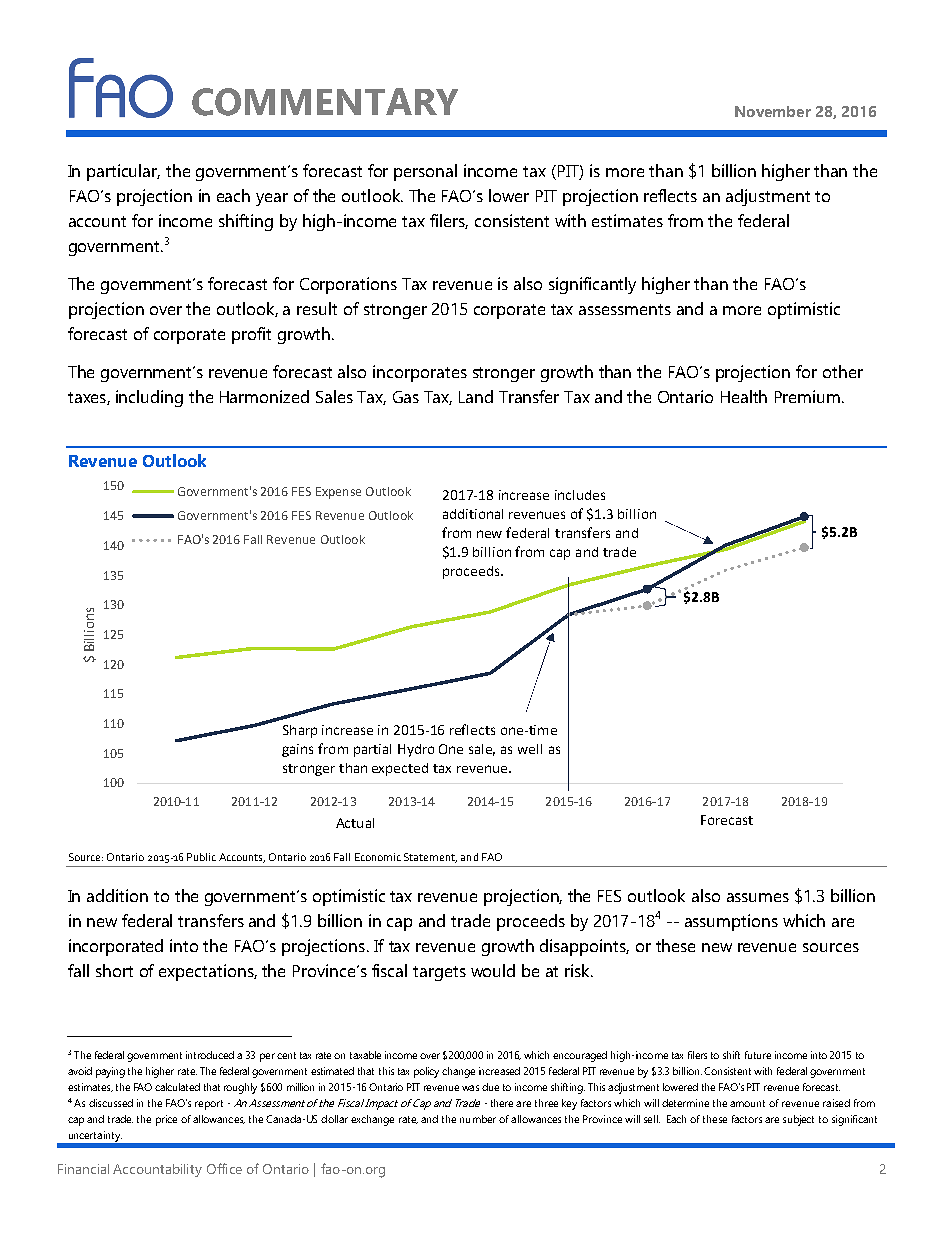 The image size is (952, 1233). Describe the element at coordinates (123, 172) in the screenshot. I see `particular` at that location.
